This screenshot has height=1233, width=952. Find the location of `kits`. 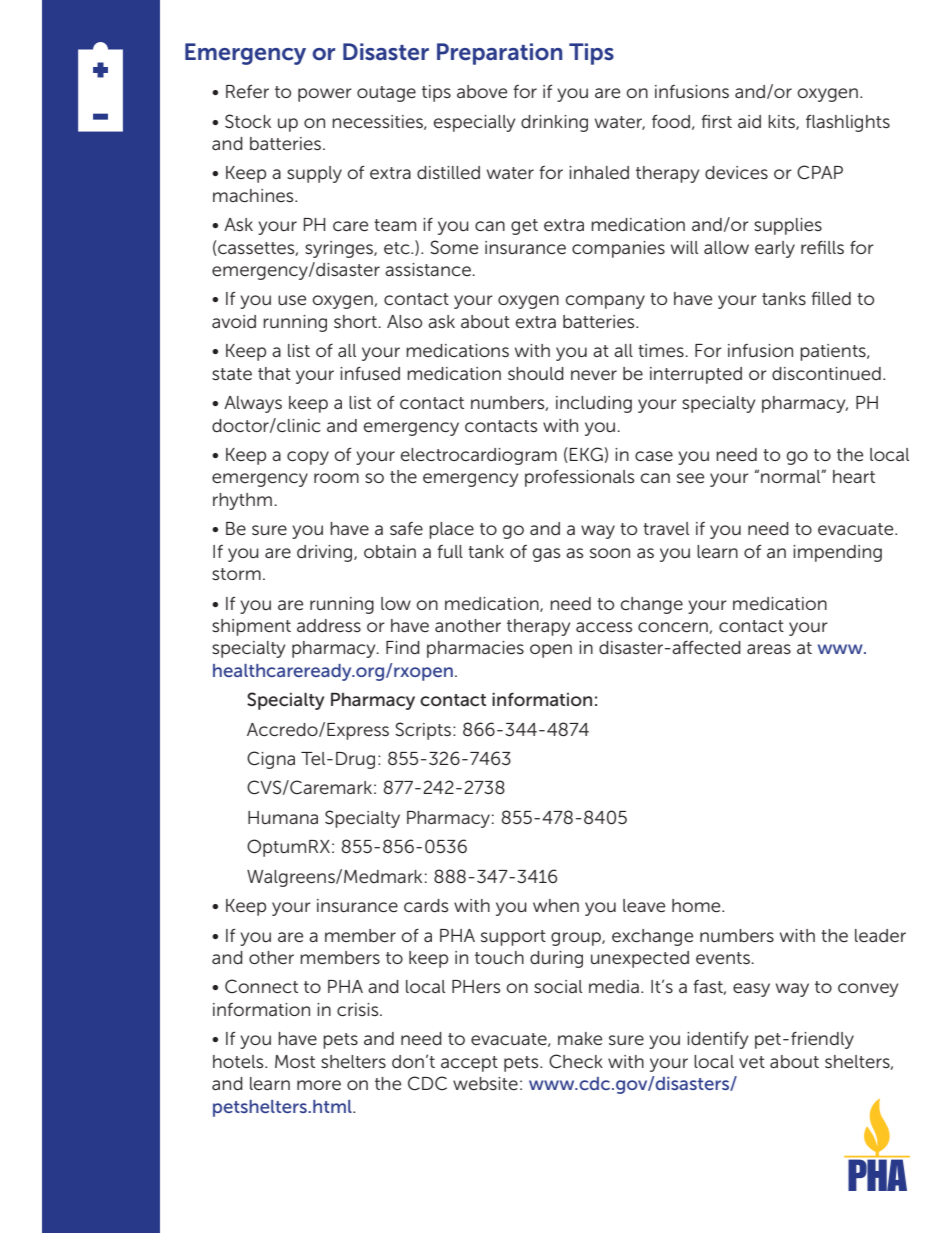

kits is located at coordinates (782, 122).
